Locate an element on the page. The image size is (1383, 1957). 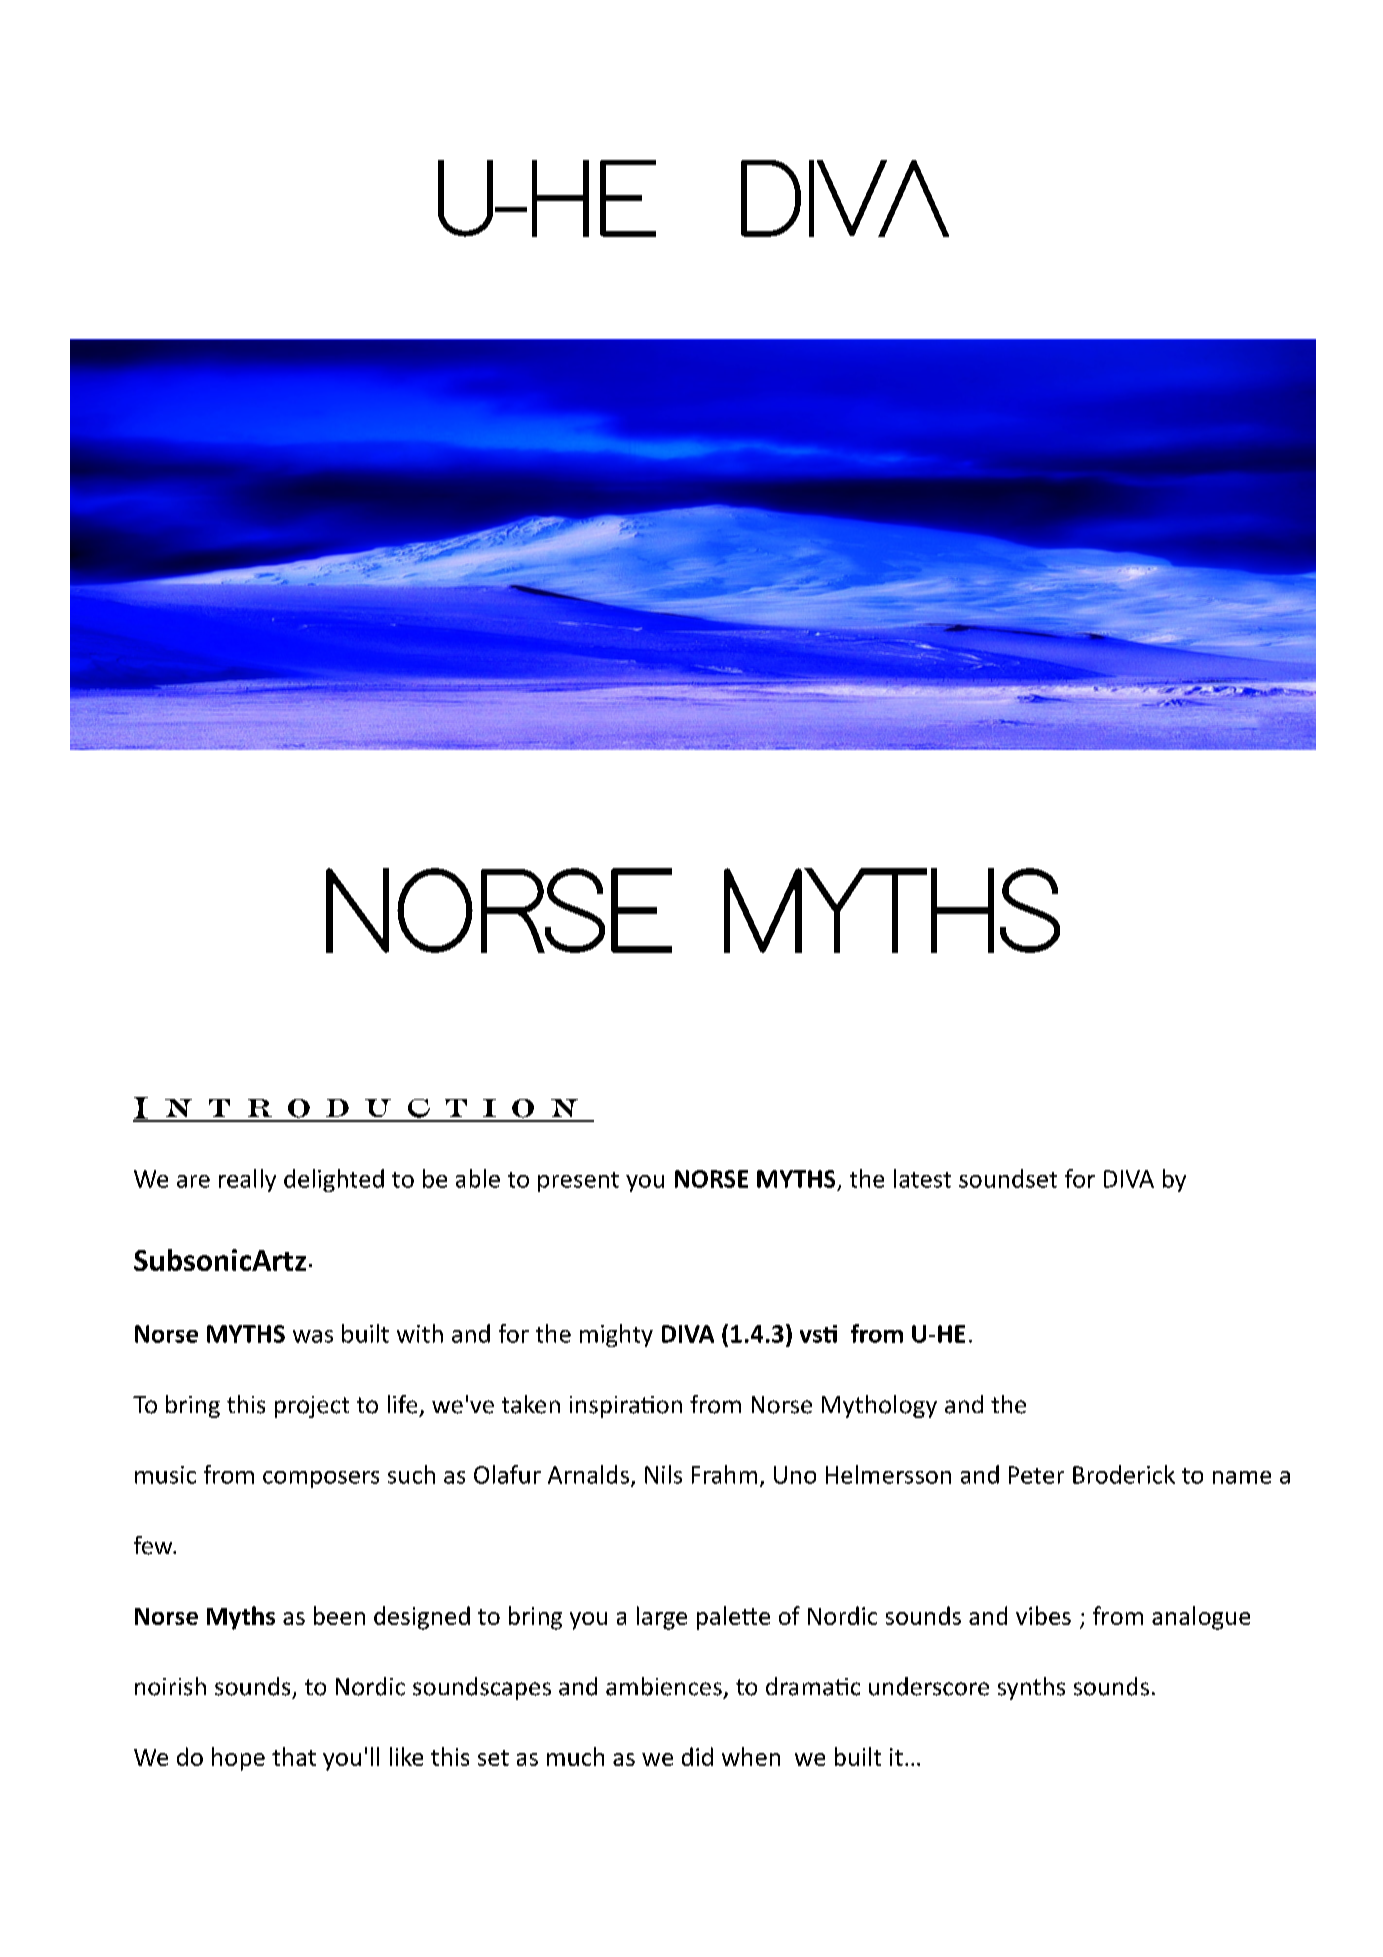
composers is located at coordinates (321, 1479).
